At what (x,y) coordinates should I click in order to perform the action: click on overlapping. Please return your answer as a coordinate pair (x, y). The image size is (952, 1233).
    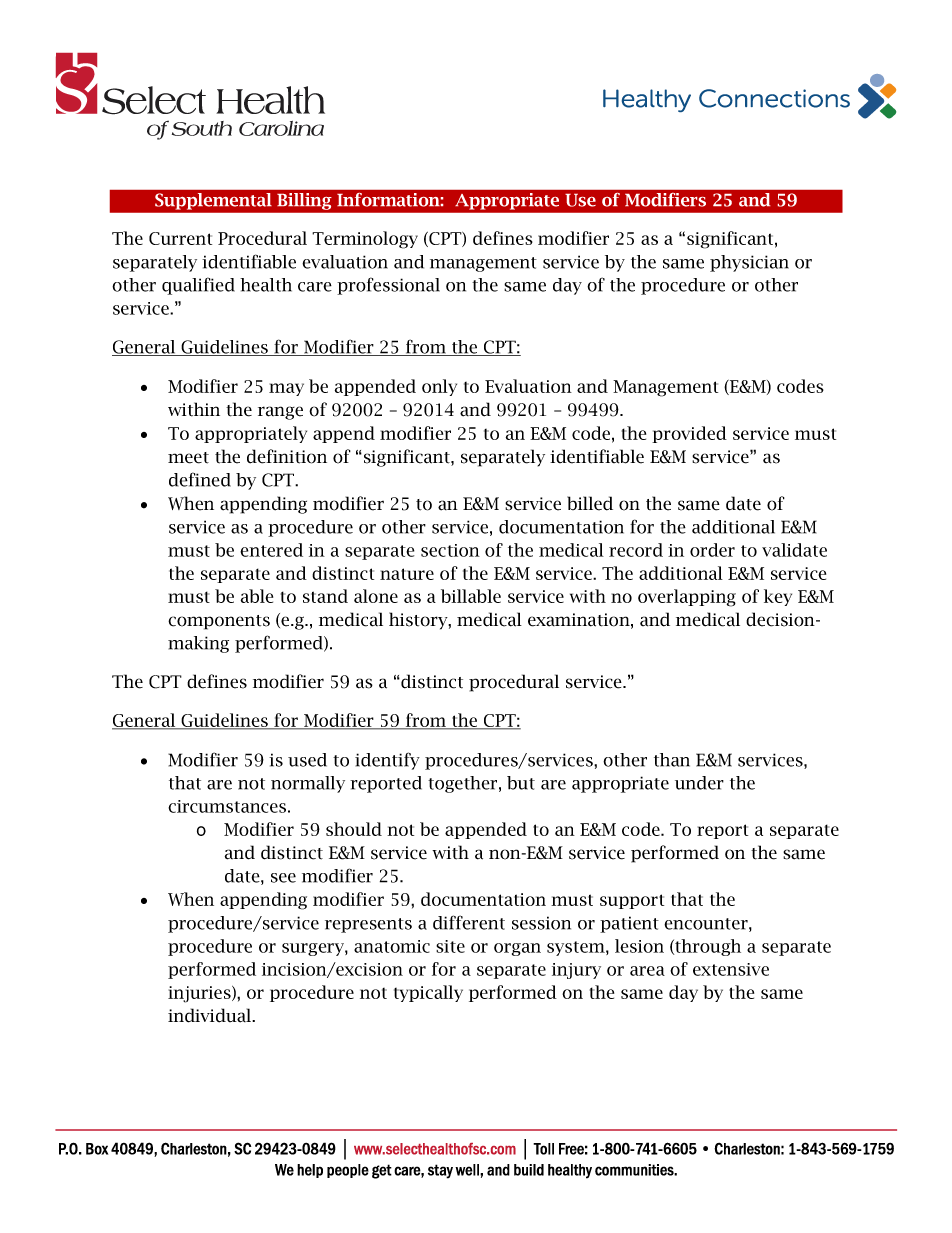
    Looking at the image, I should click on (687, 598).
